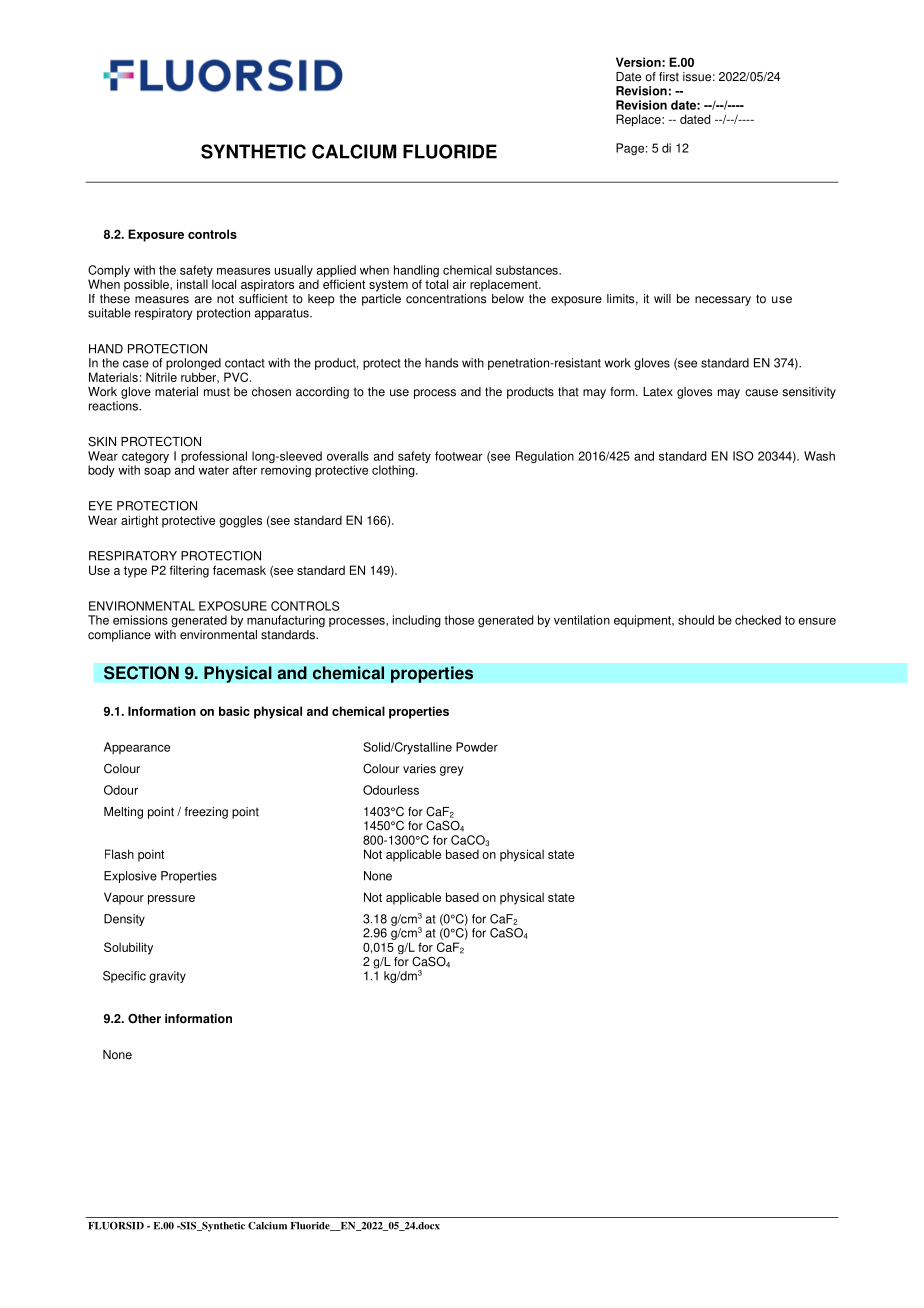  What do you see at coordinates (477, 747) in the screenshot?
I see `Powder` at bounding box center [477, 747].
